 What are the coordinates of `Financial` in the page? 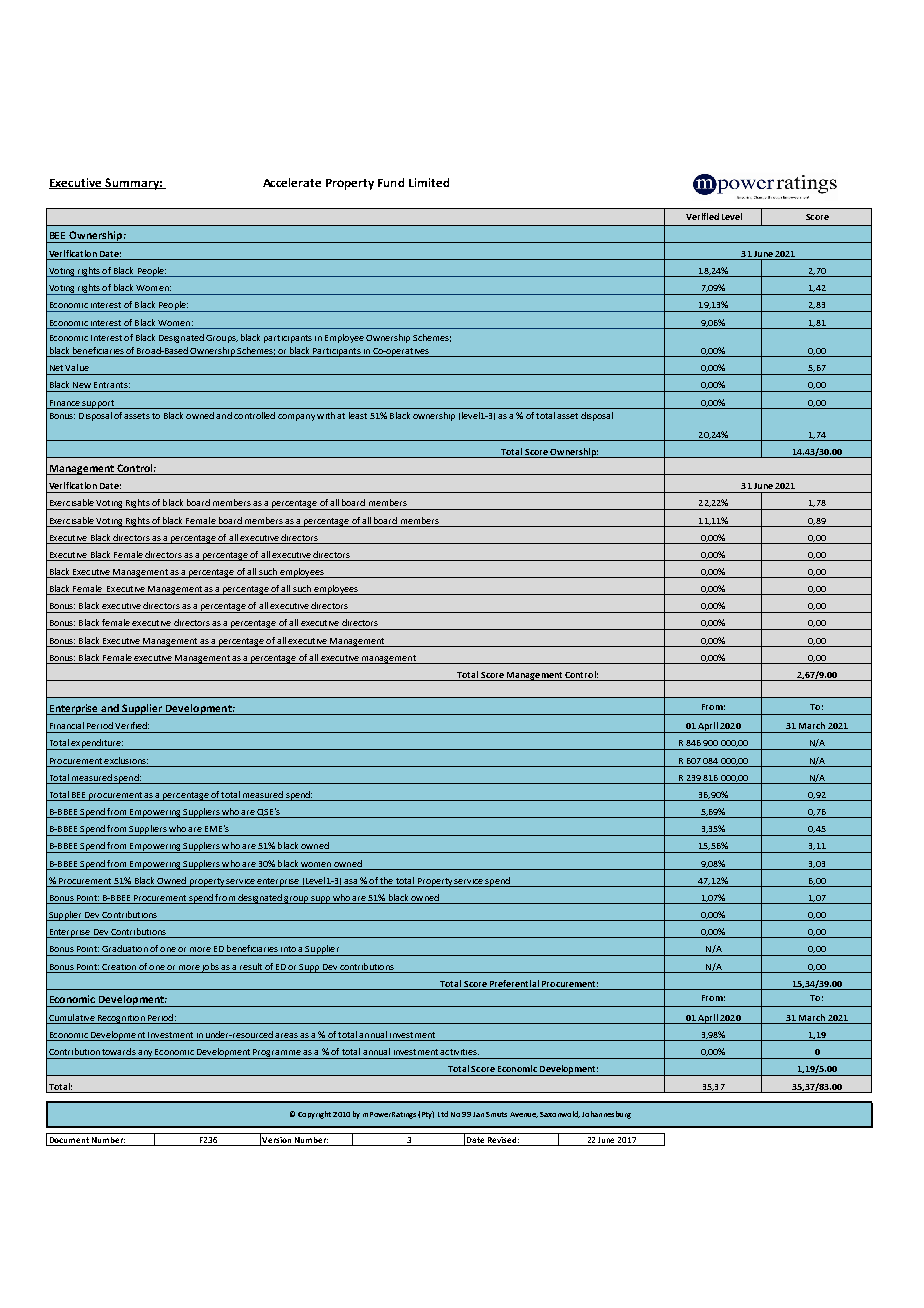 It's located at (67, 725).
